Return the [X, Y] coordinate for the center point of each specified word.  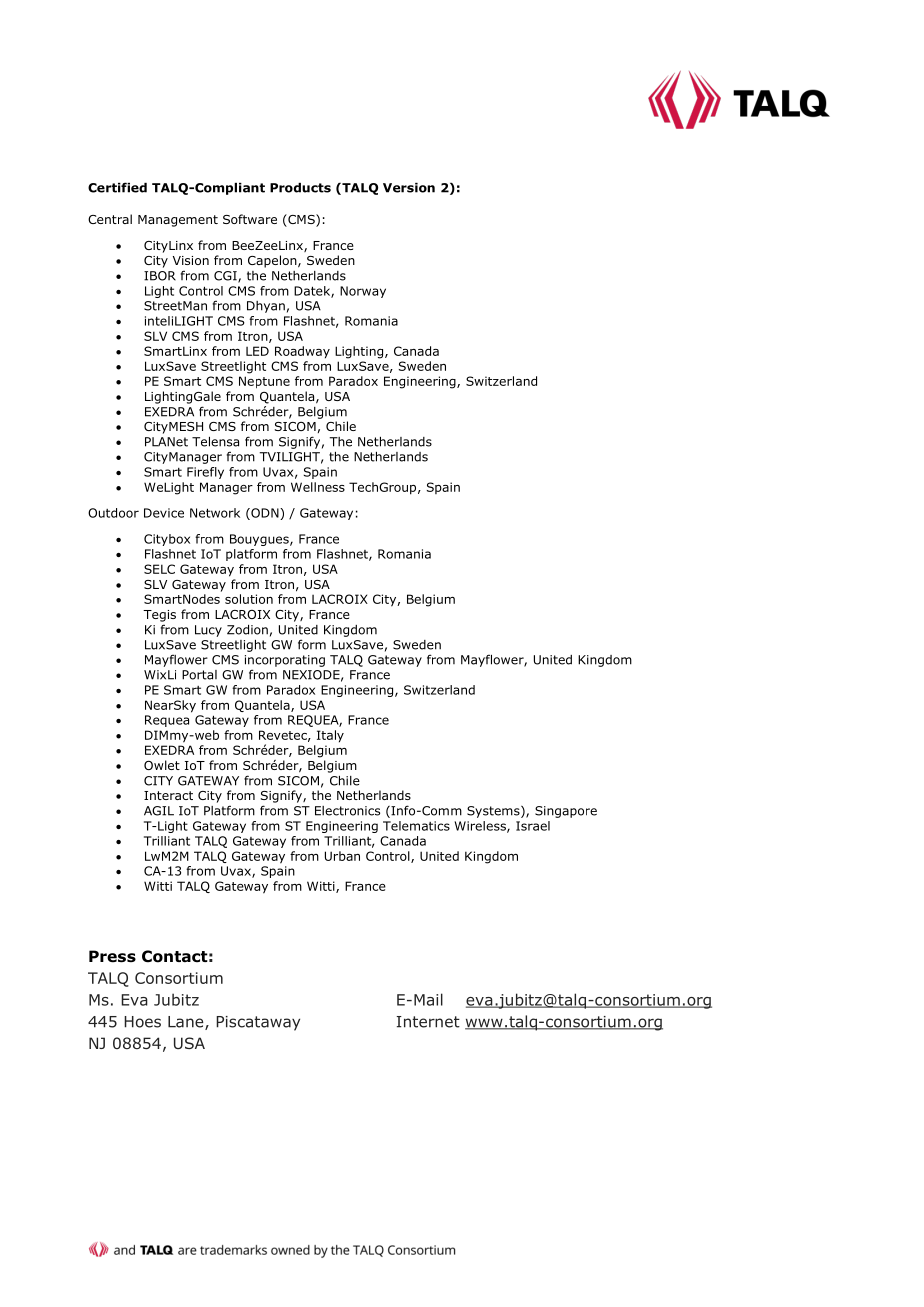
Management [178, 221]
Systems [494, 812]
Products [300, 188]
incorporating [285, 661]
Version [409, 188]
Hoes [142, 1022]
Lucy [208, 631]
